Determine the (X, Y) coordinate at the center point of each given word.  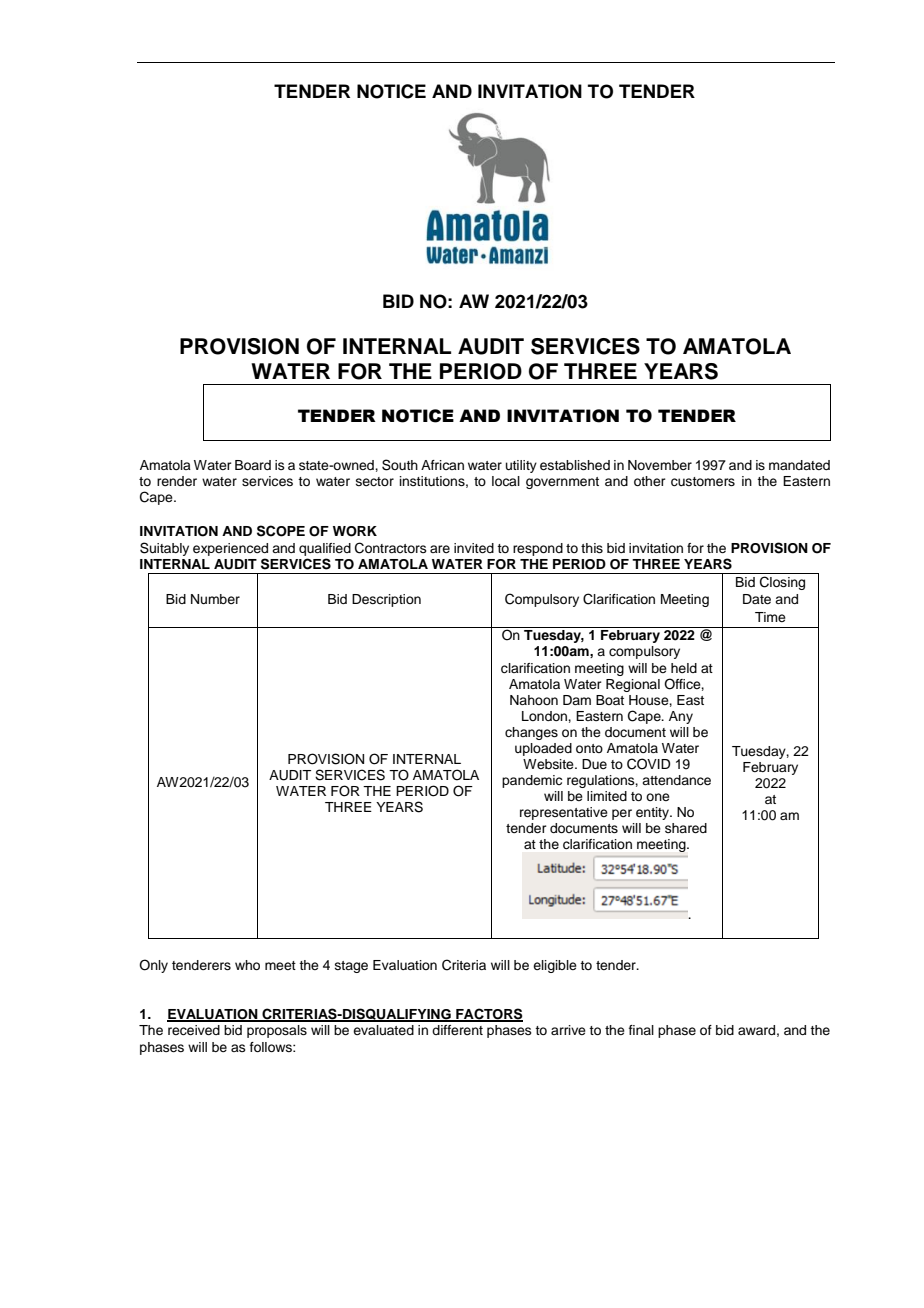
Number (215, 599)
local (506, 481)
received (194, 1030)
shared (686, 828)
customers (703, 482)
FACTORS (488, 1015)
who (247, 965)
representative (564, 813)
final (641, 1030)
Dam (577, 700)
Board (253, 465)
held (684, 668)
